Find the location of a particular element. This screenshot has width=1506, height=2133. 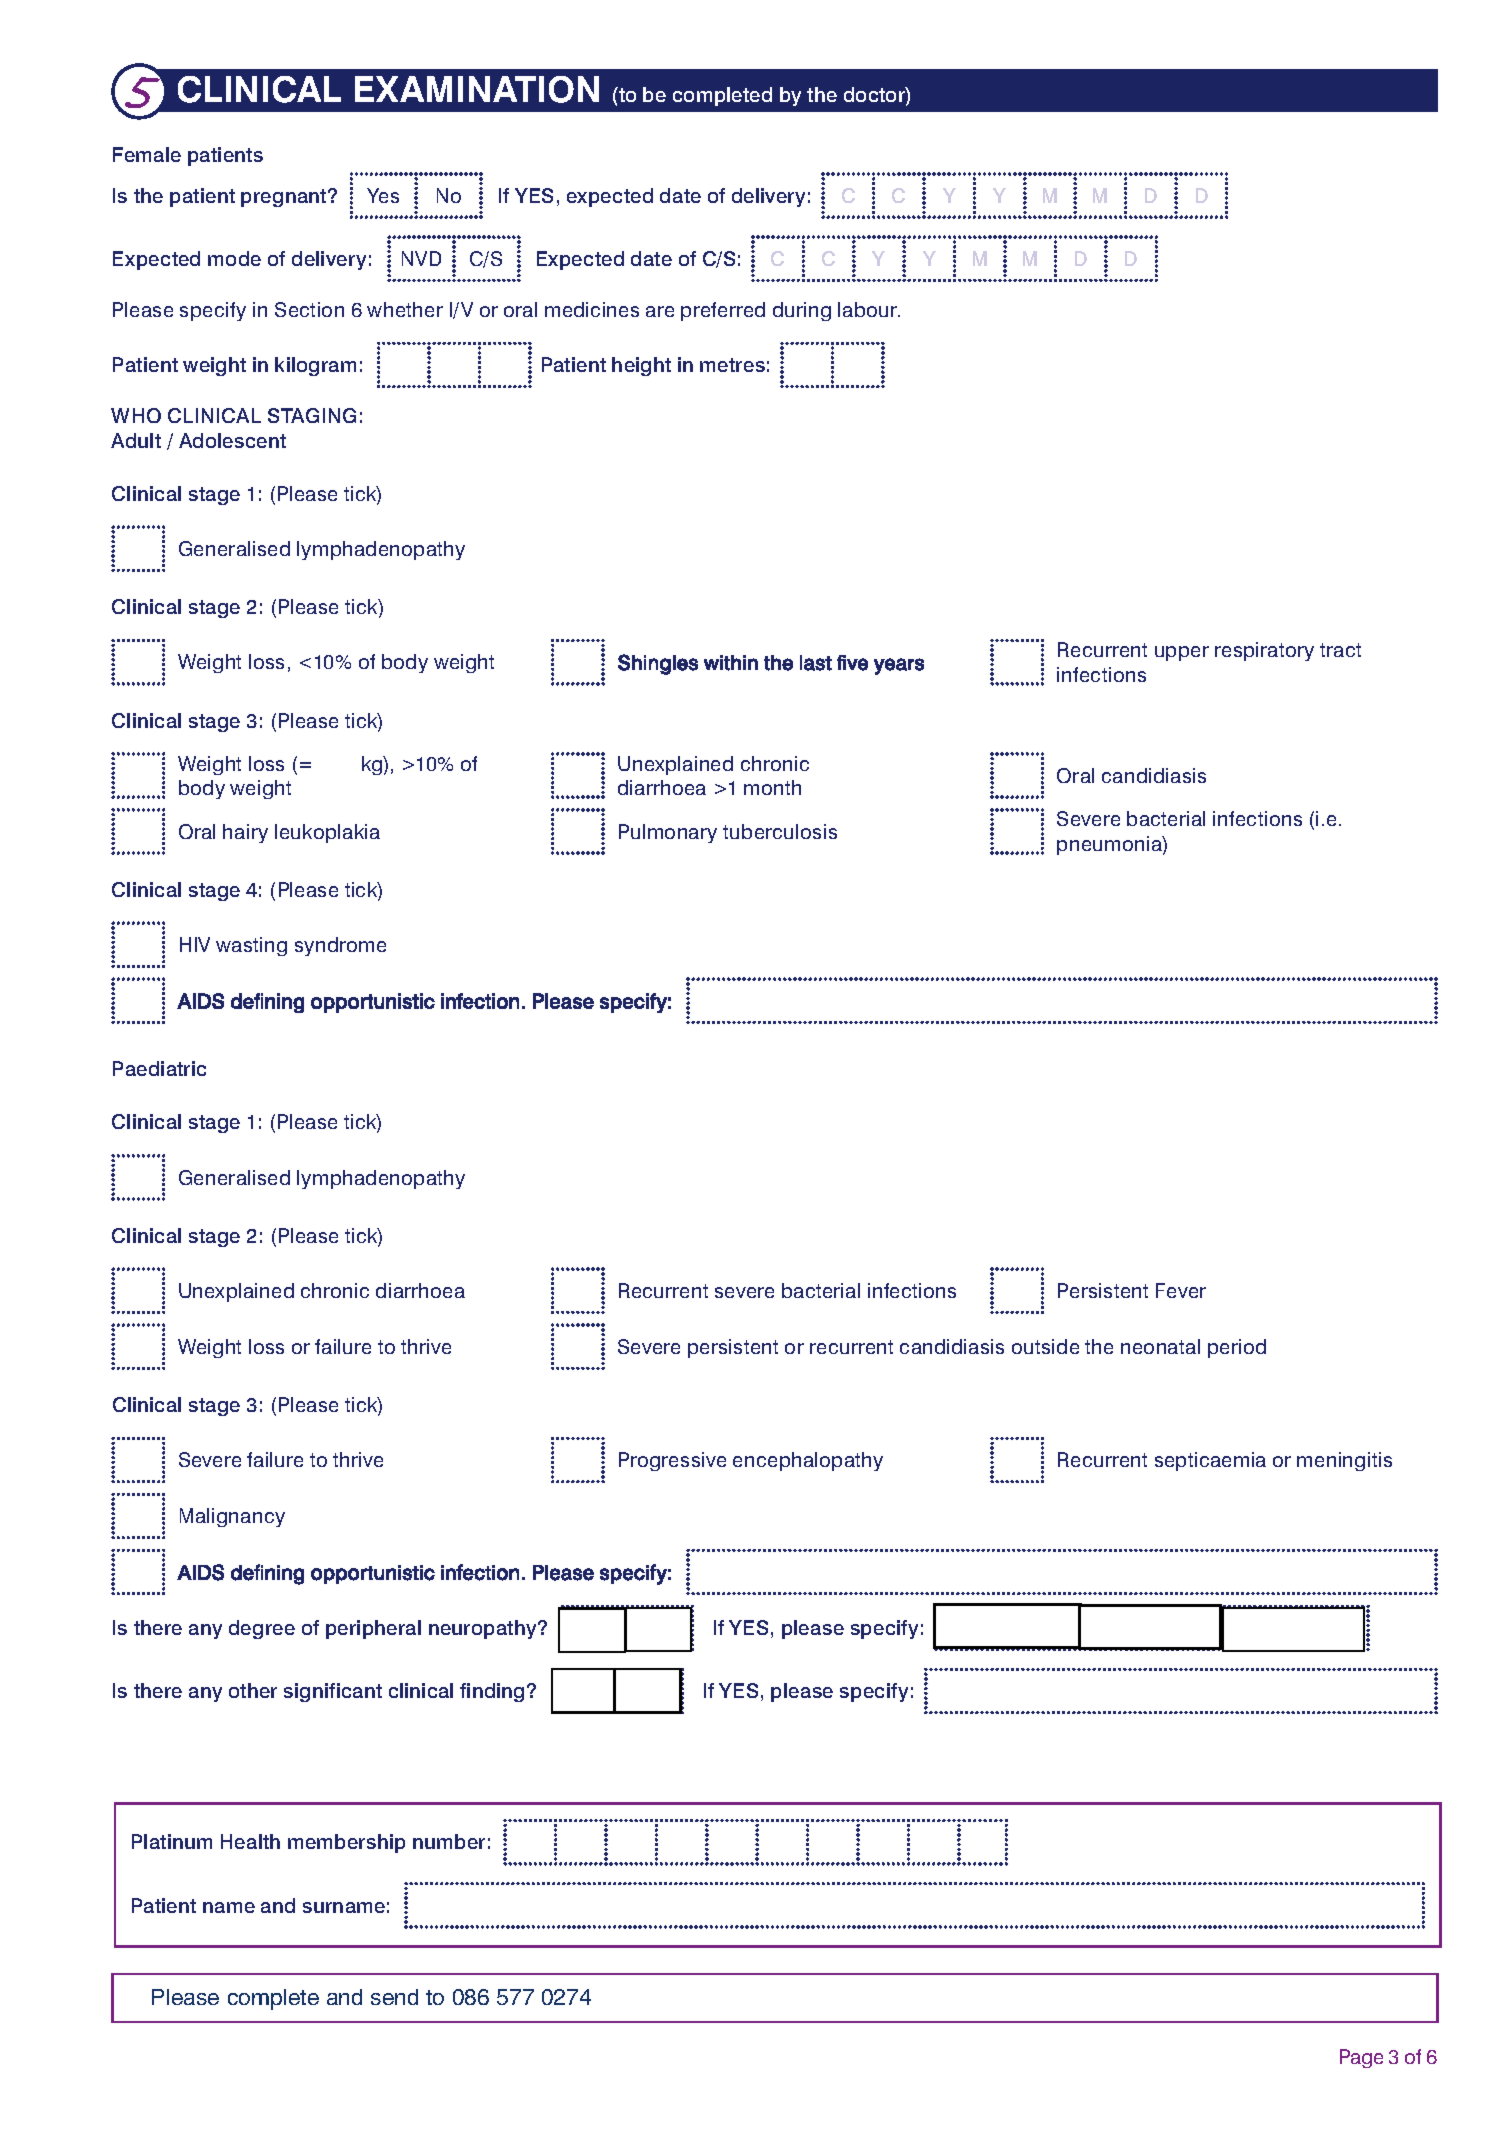

wasting is located at coordinates (251, 946).
